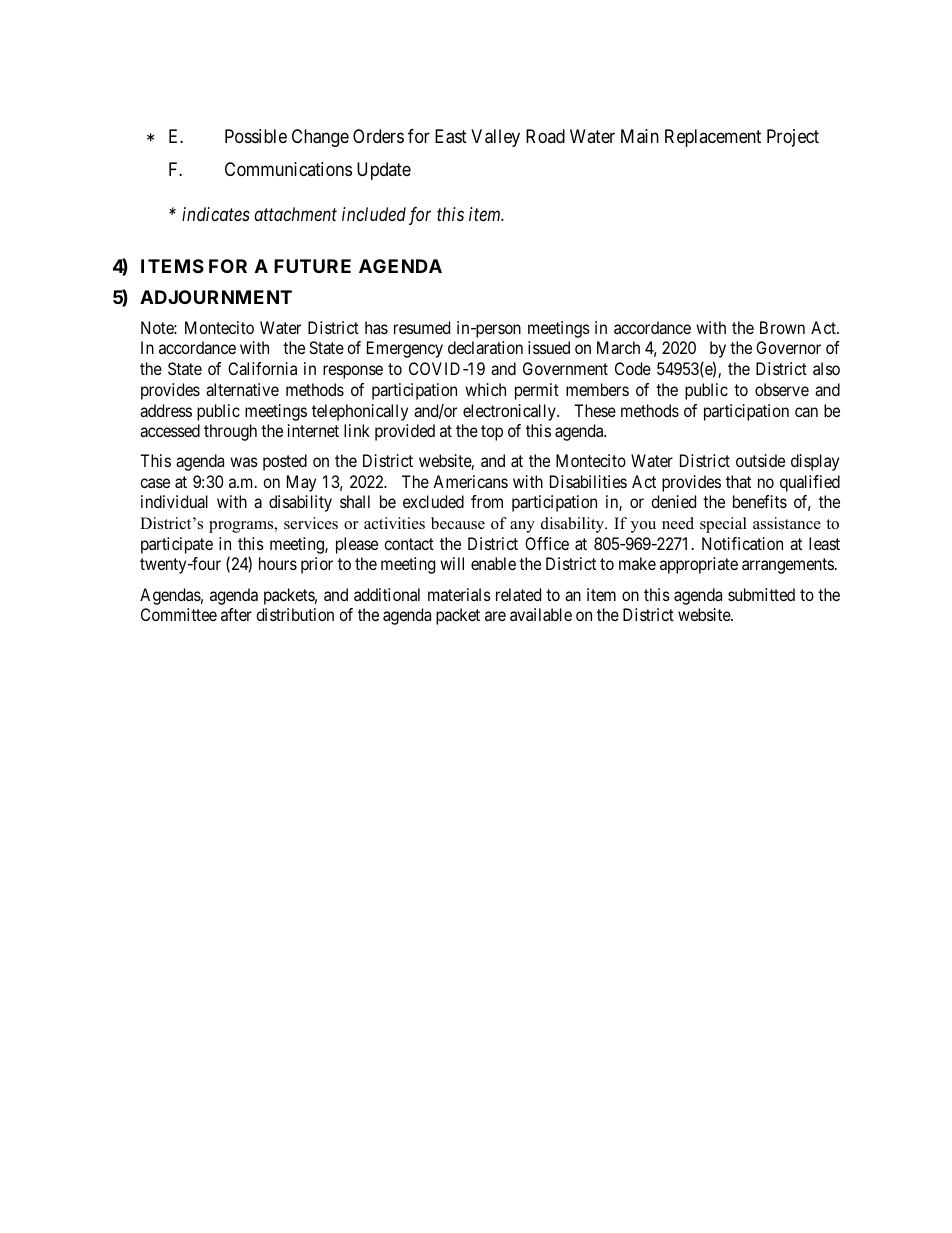 This page has width=952, height=1233. I want to click on Valley, so click(495, 138).
